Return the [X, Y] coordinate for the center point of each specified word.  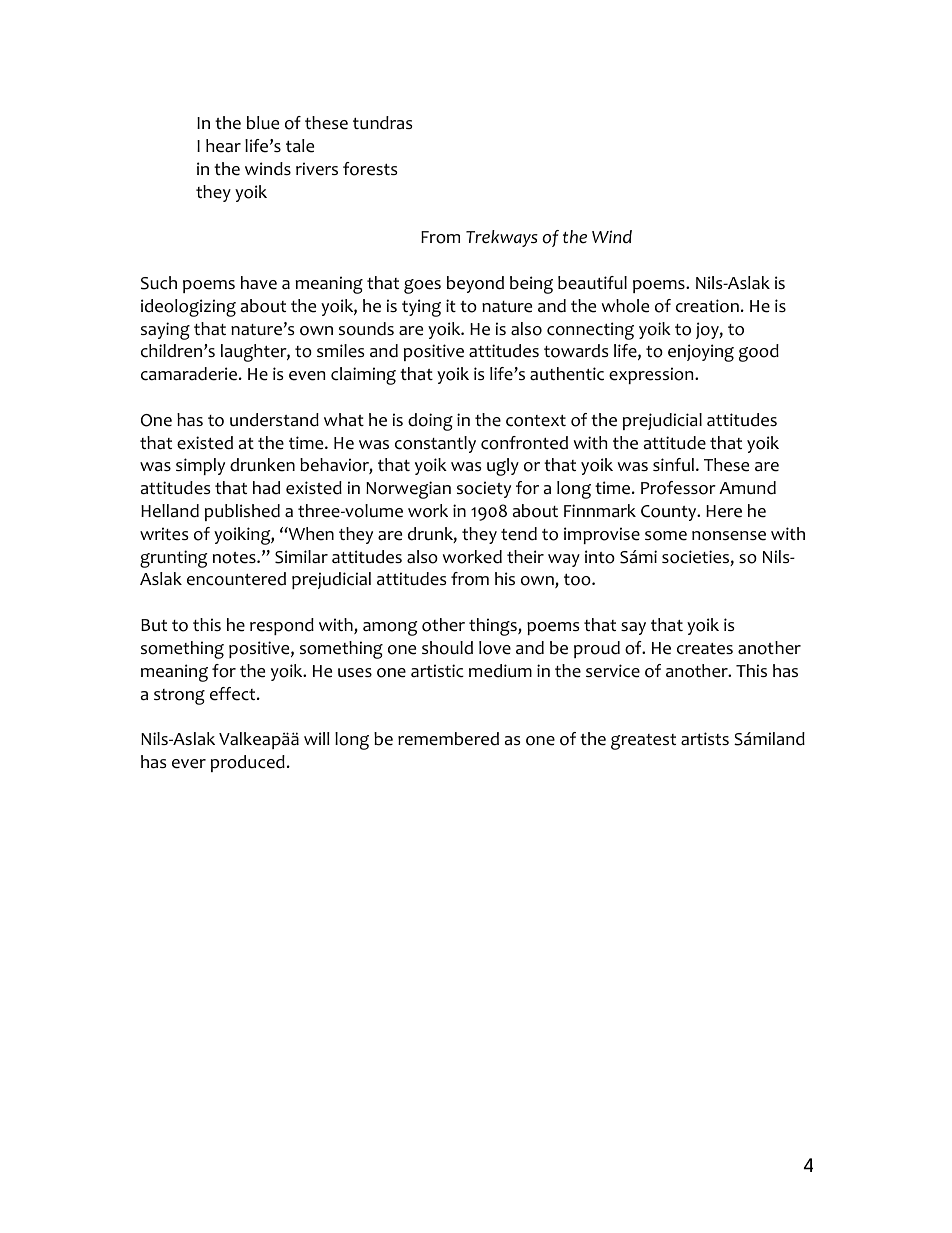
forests [370, 169]
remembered [448, 739]
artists [705, 739]
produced [248, 763]
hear [223, 146]
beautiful [592, 283]
